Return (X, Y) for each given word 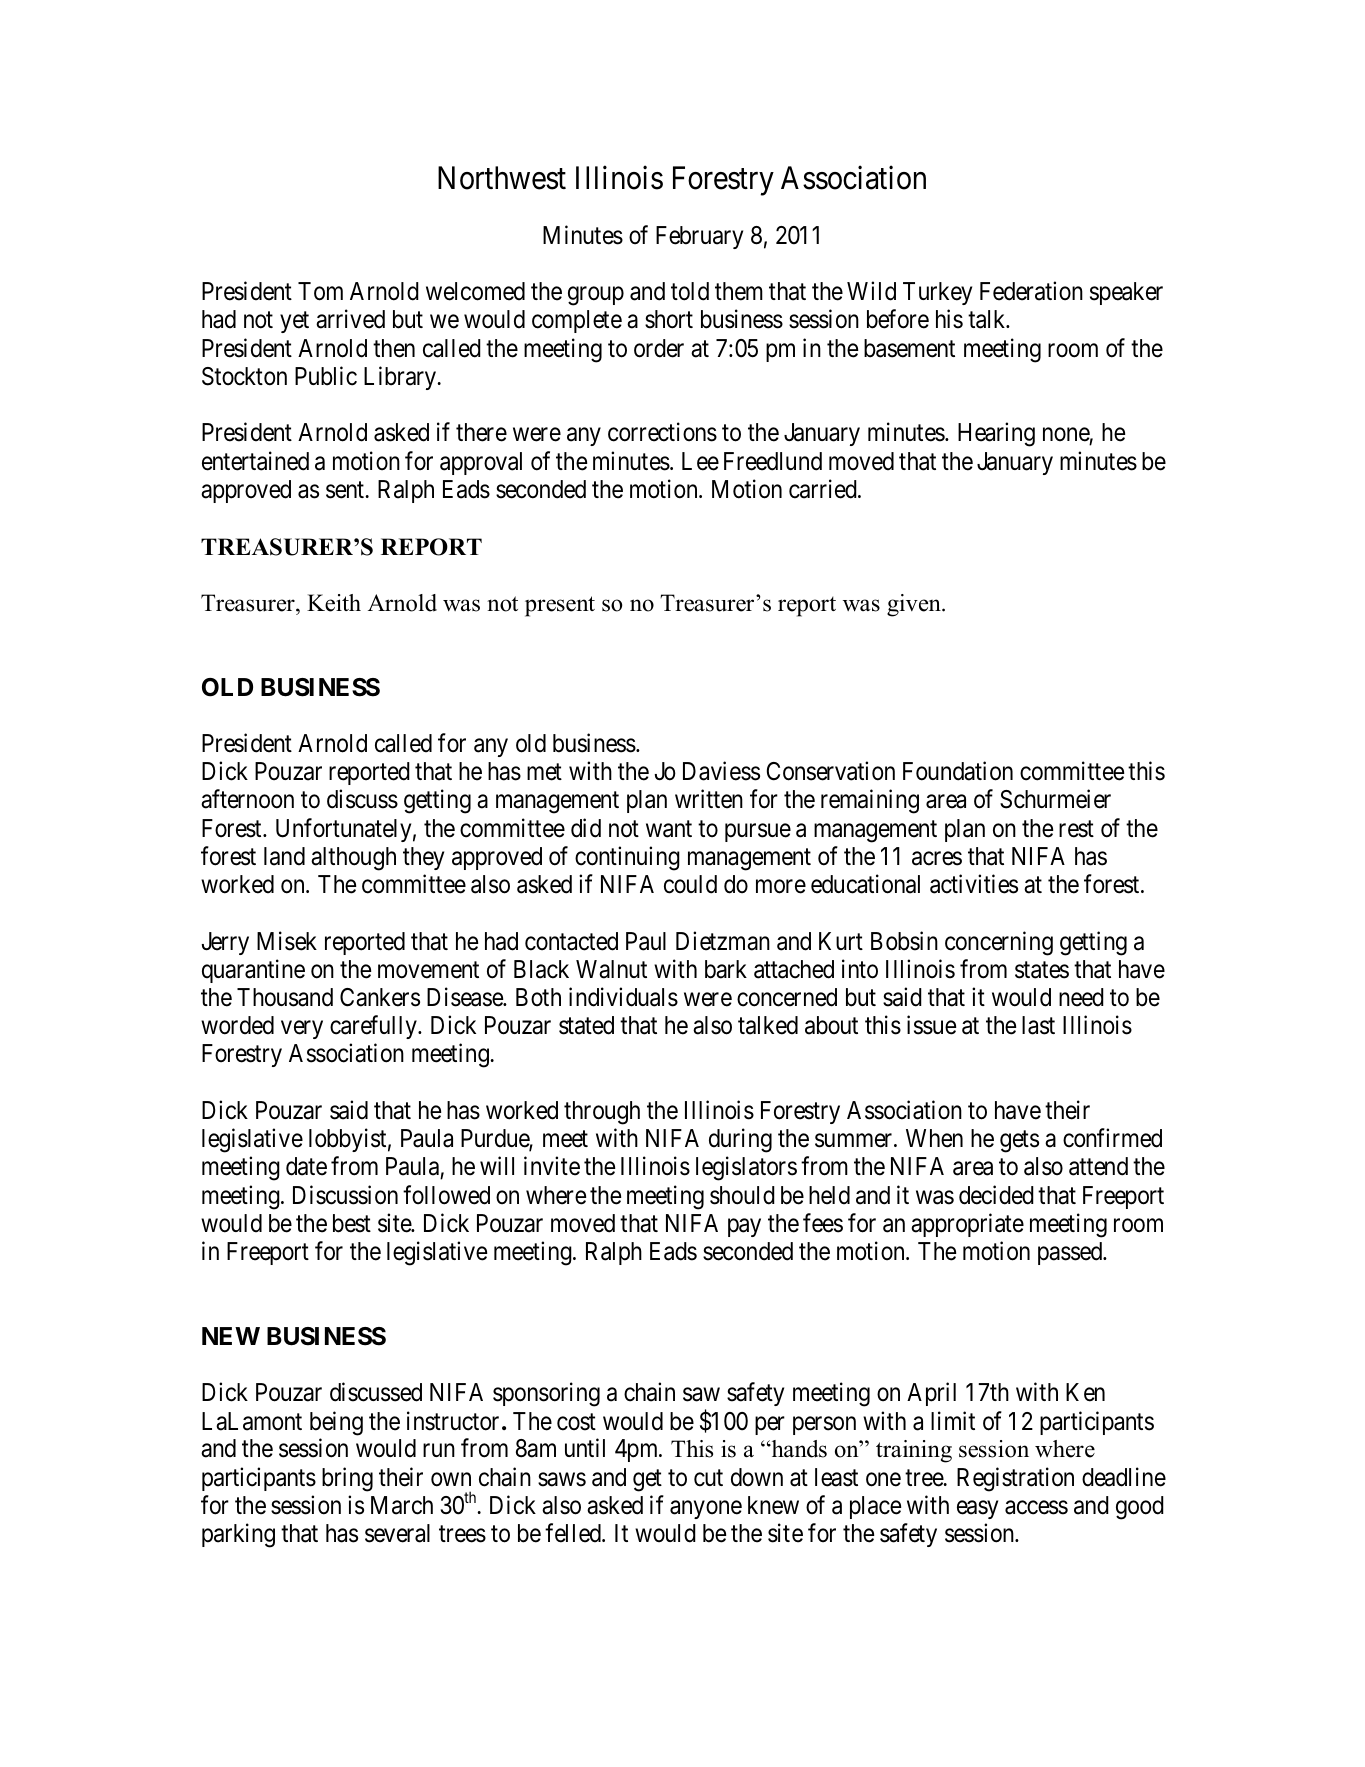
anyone (706, 1510)
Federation (1031, 291)
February (699, 237)
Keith (334, 603)
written (709, 799)
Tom (320, 291)
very (302, 1030)
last (1038, 1025)
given (915, 605)
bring (347, 1479)
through (602, 1113)
